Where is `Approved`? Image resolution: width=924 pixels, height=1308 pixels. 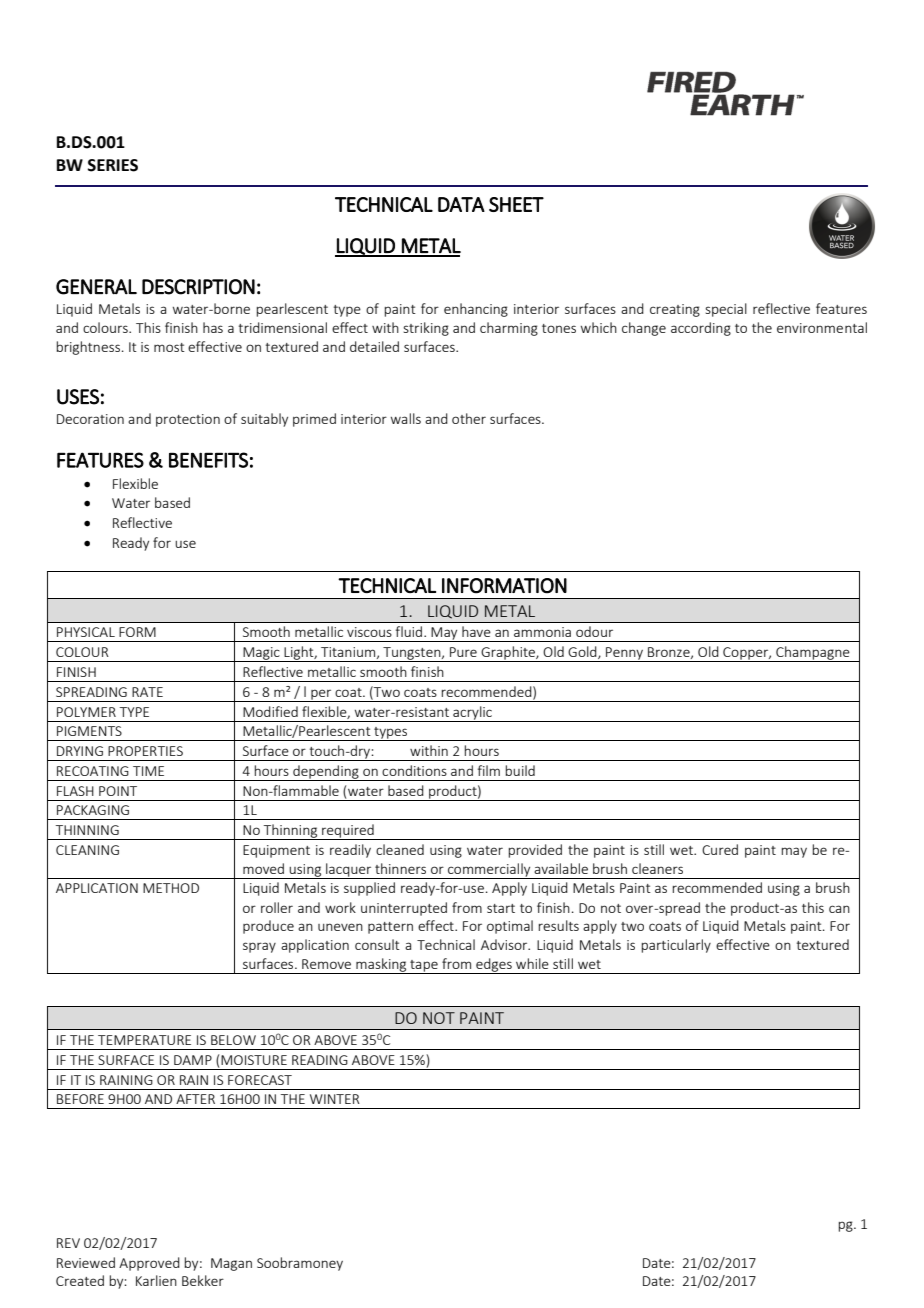 Approved is located at coordinates (149, 1264).
